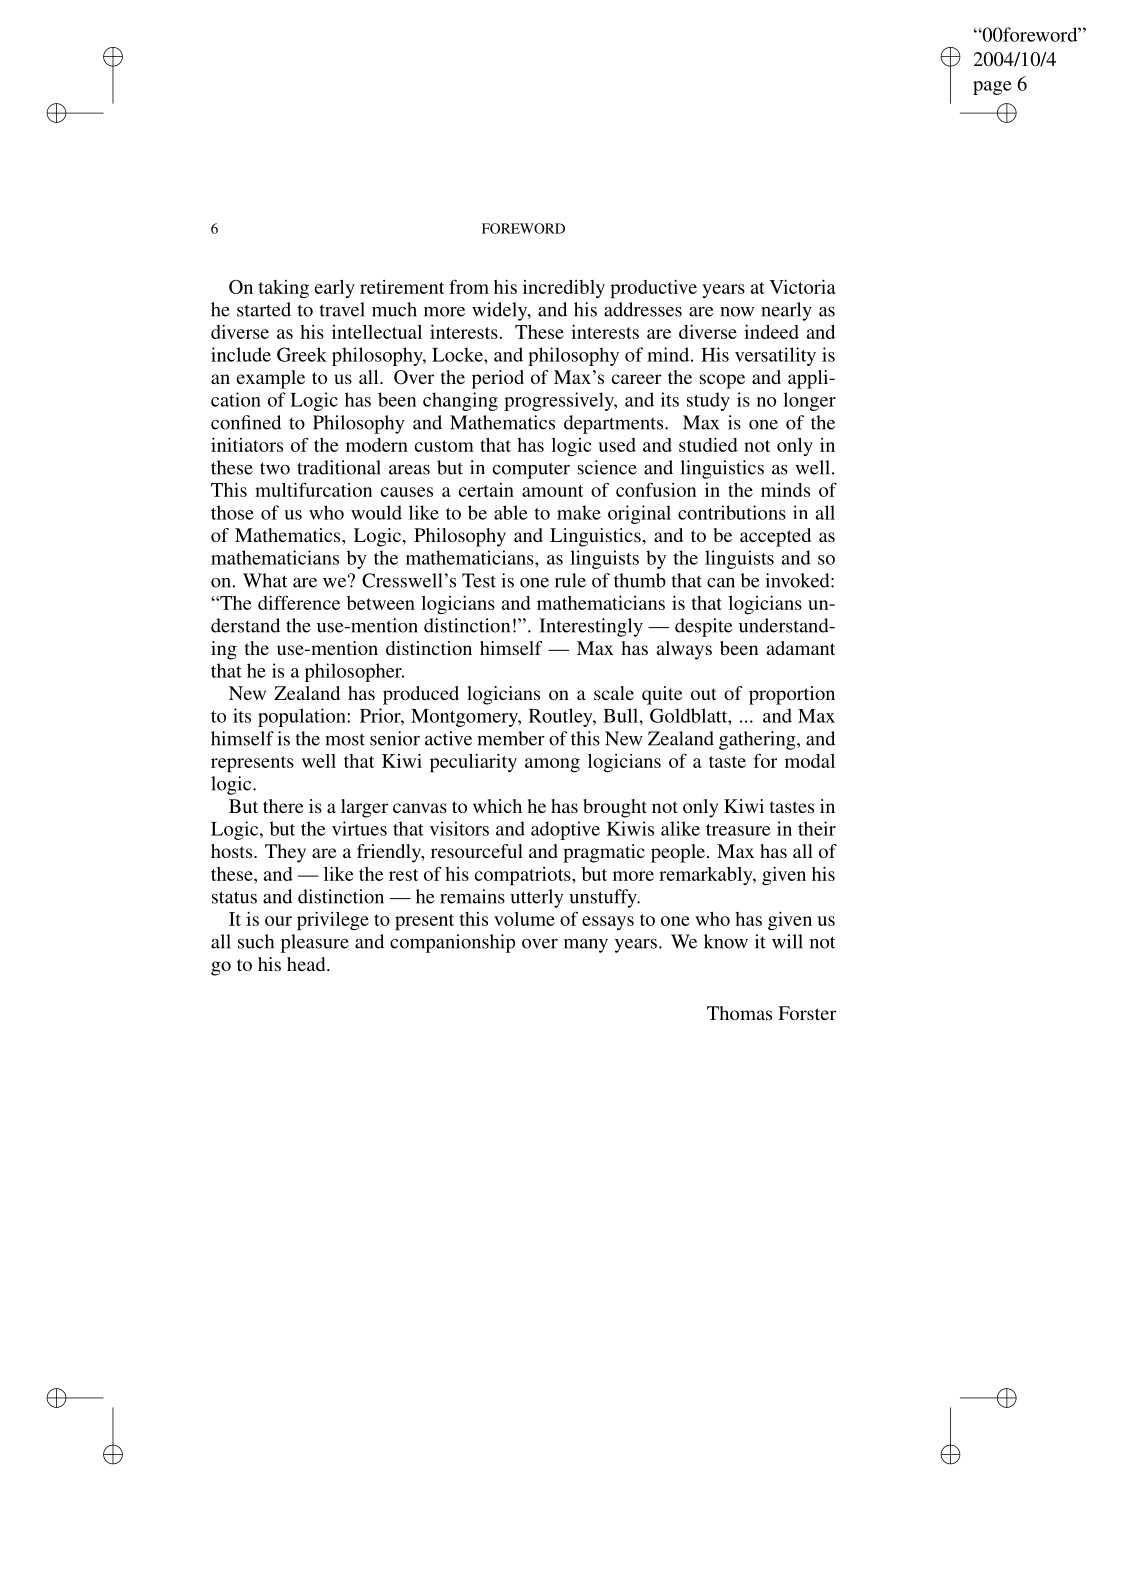  Describe the element at coordinates (803, 286) in the document. I see `Victoria` at that location.
